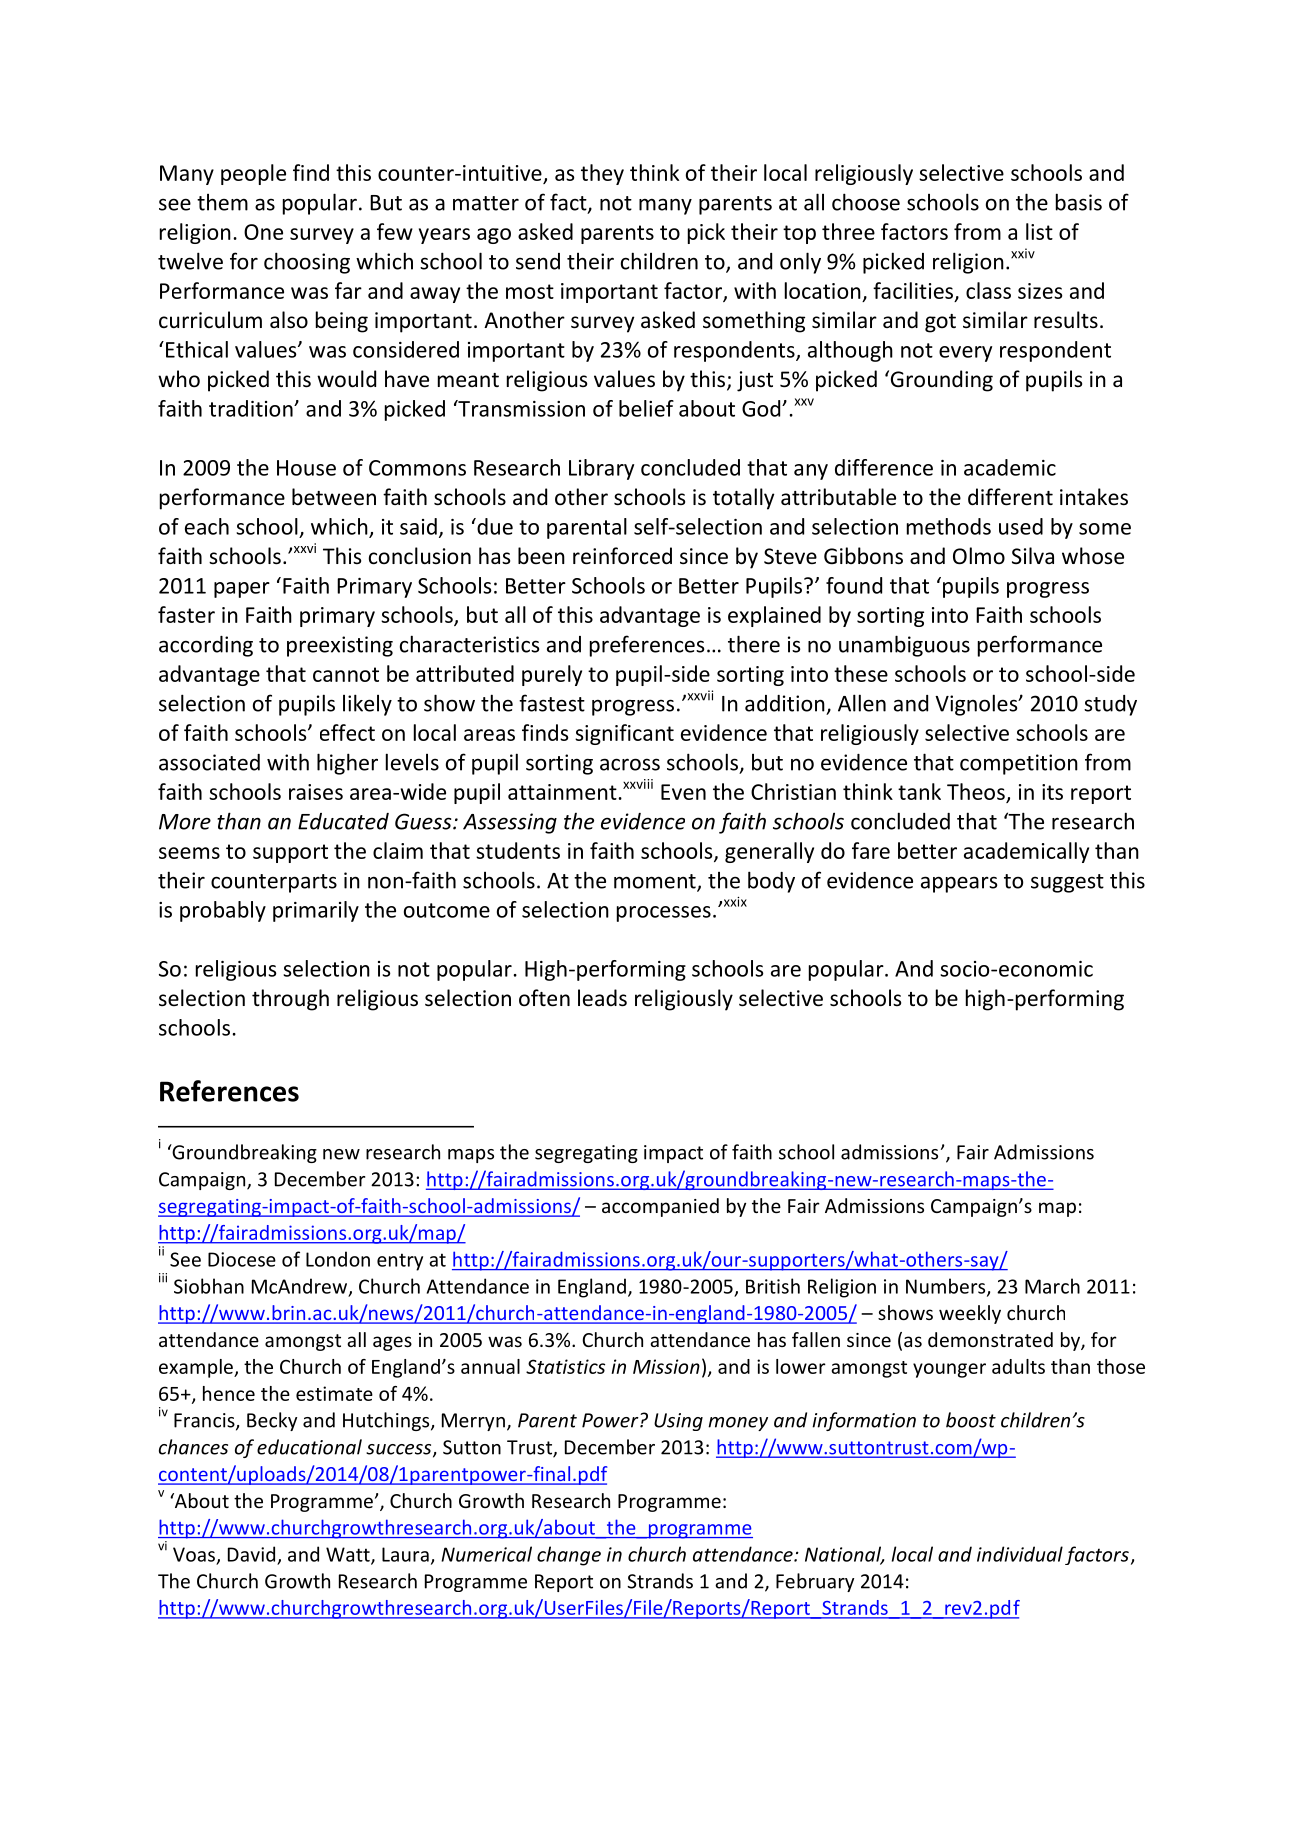 The width and height of the document is (1306, 1848). What do you see at coordinates (602, 998) in the document?
I see `leads` at bounding box center [602, 998].
